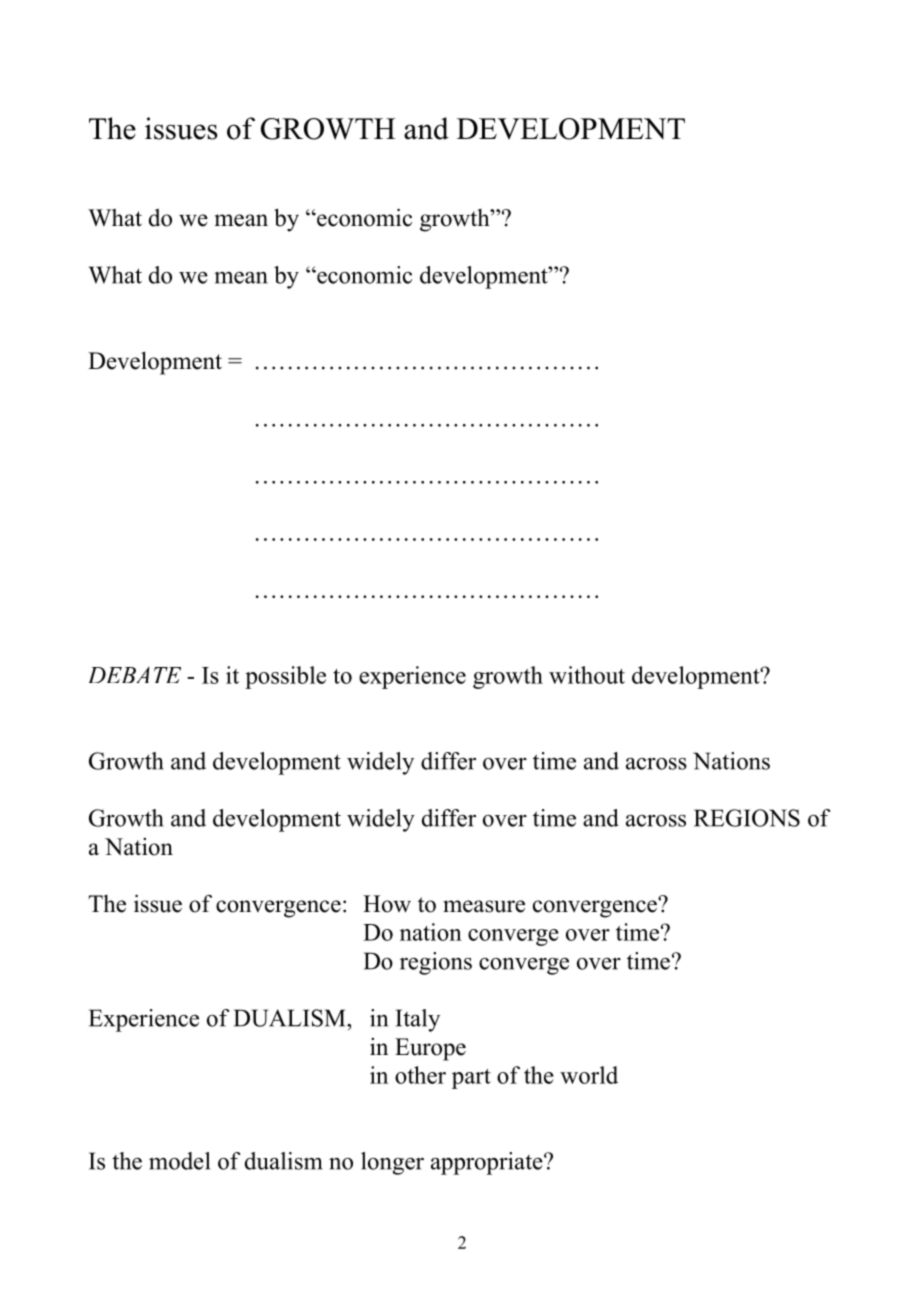 This screenshot has height=1308, width=924. Describe the element at coordinates (587, 675) in the screenshot. I see `without` at that location.
